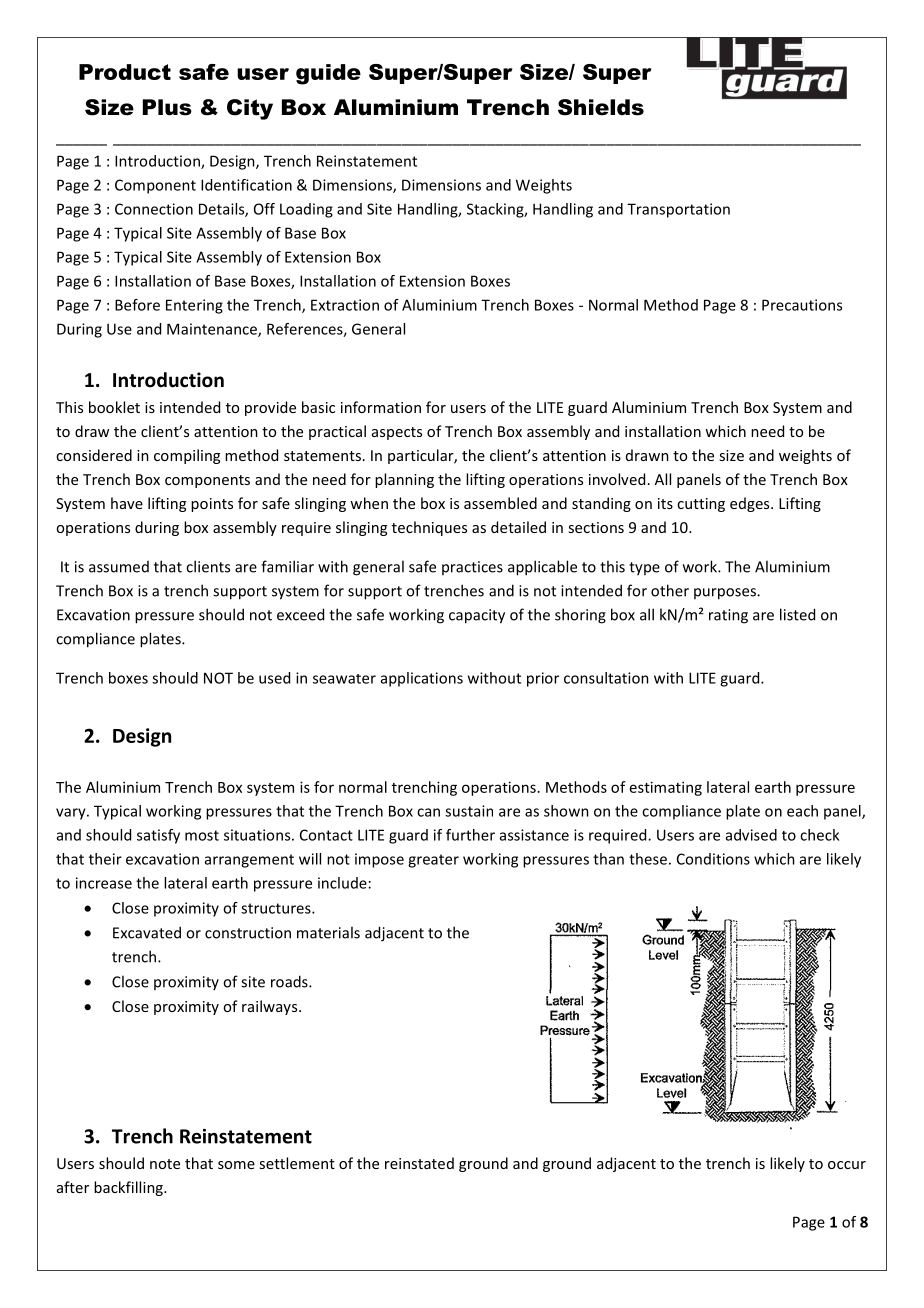 This screenshot has width=924, height=1308. Describe the element at coordinates (187, 456) in the screenshot. I see `compiling` at that location.
